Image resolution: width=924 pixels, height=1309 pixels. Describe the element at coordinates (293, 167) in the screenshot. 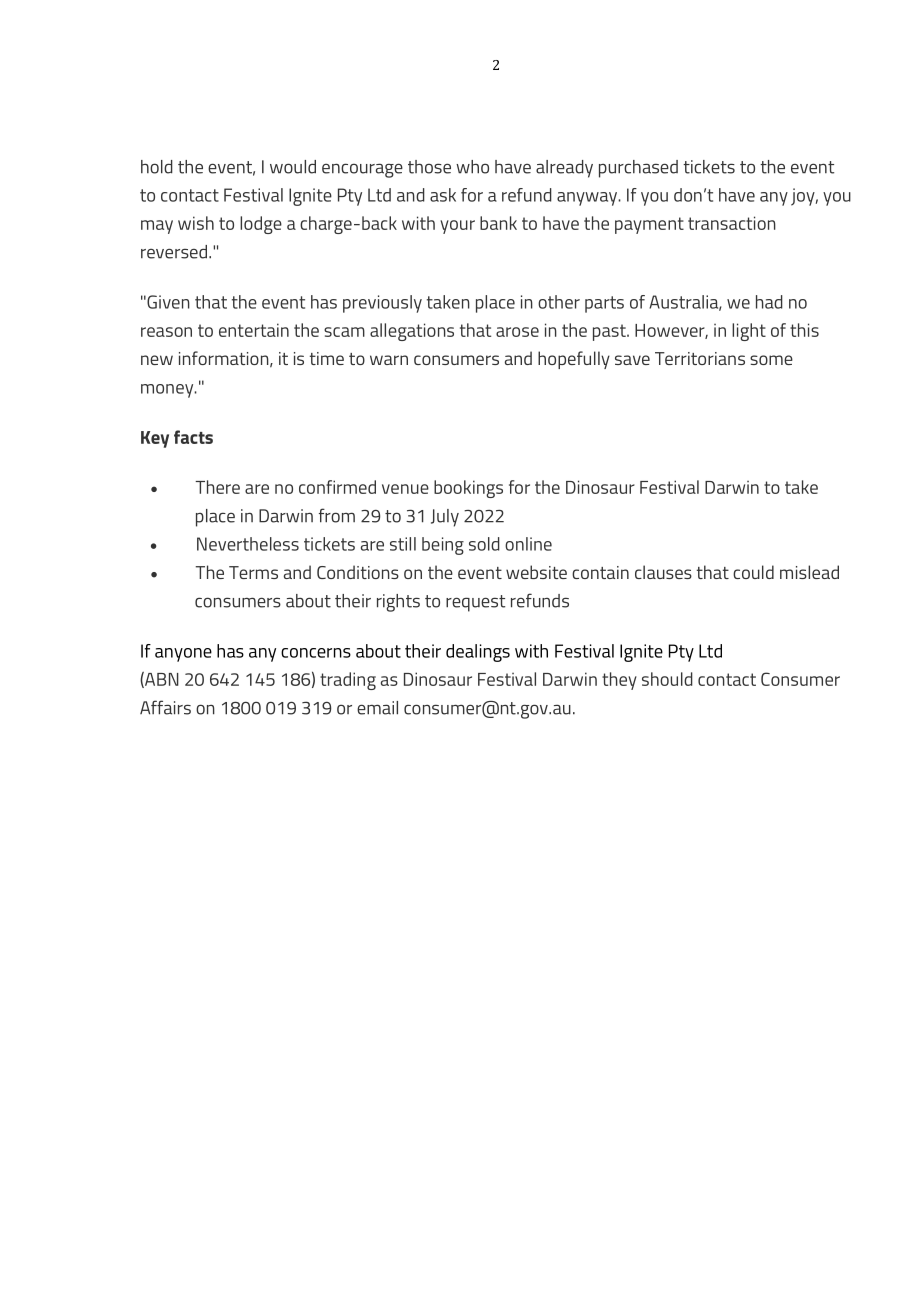

I see `would` at that location.
